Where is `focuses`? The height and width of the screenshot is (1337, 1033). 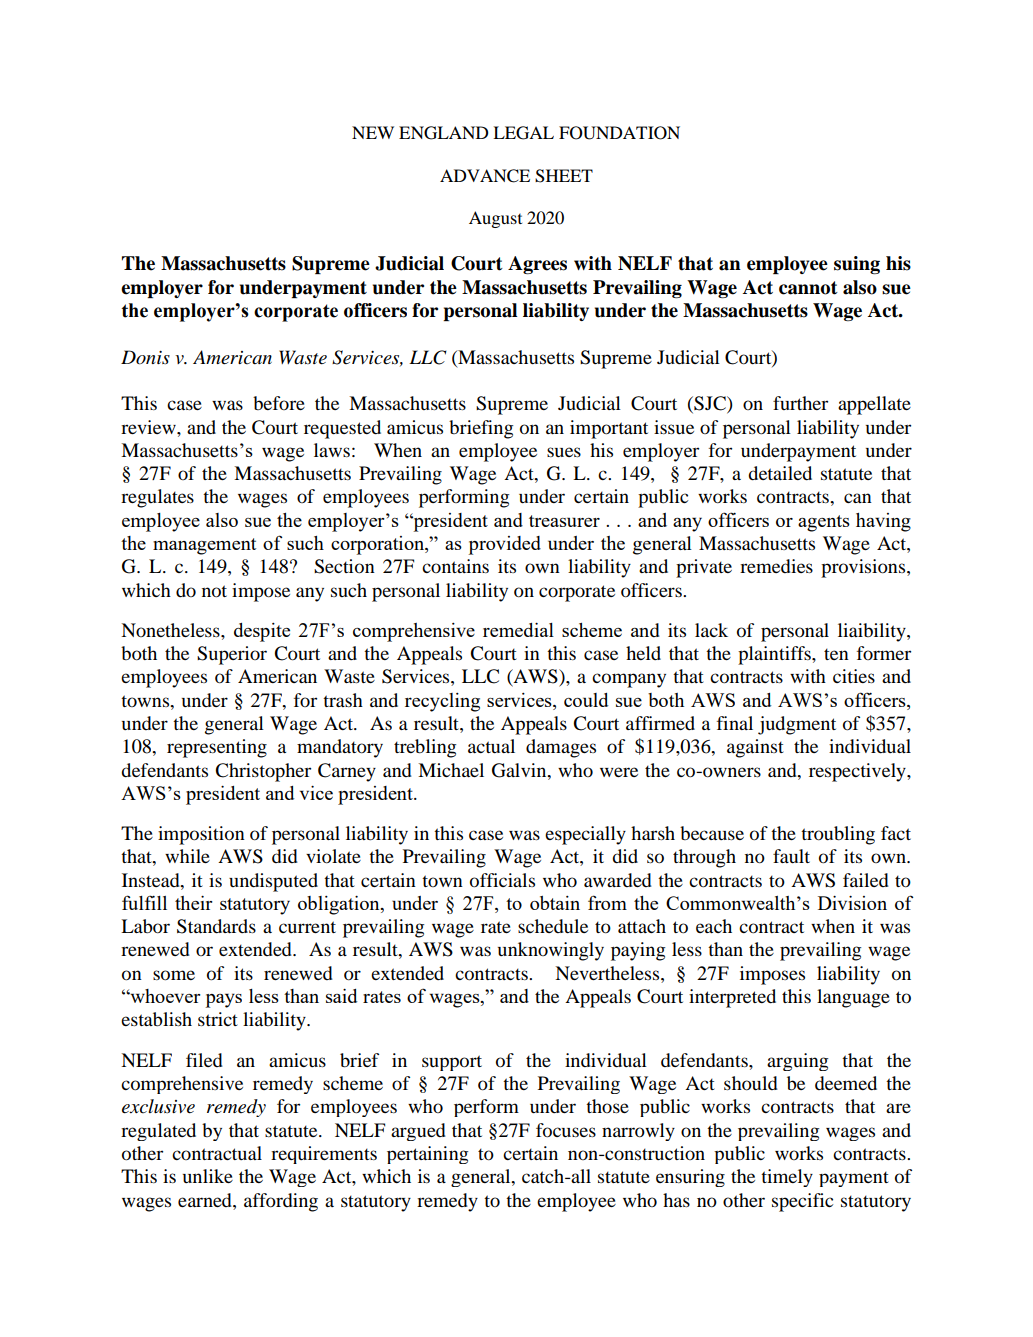 focuses is located at coordinates (566, 1130).
